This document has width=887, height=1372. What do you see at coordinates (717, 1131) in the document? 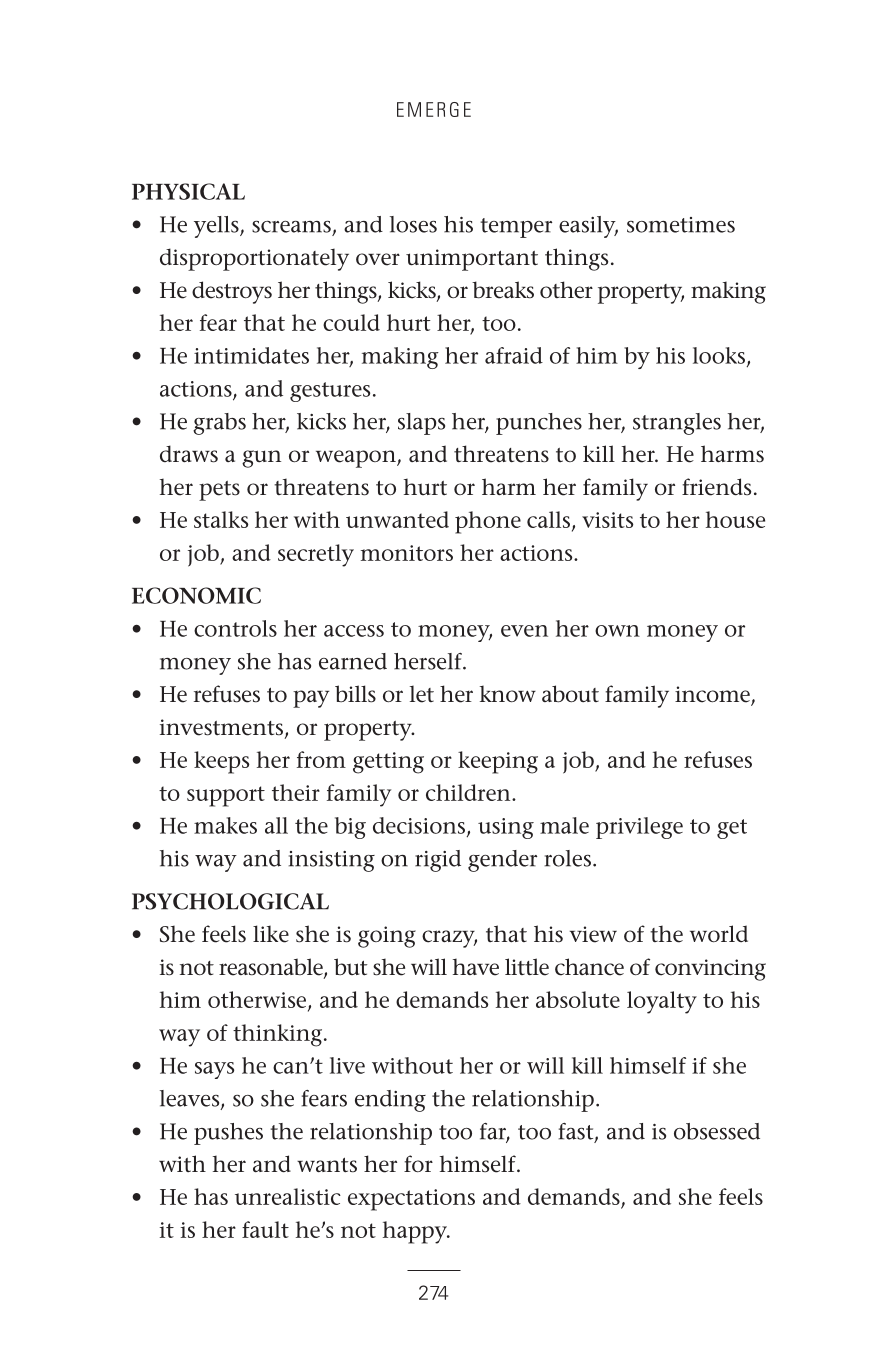
I see `obsessed` at bounding box center [717, 1131].
